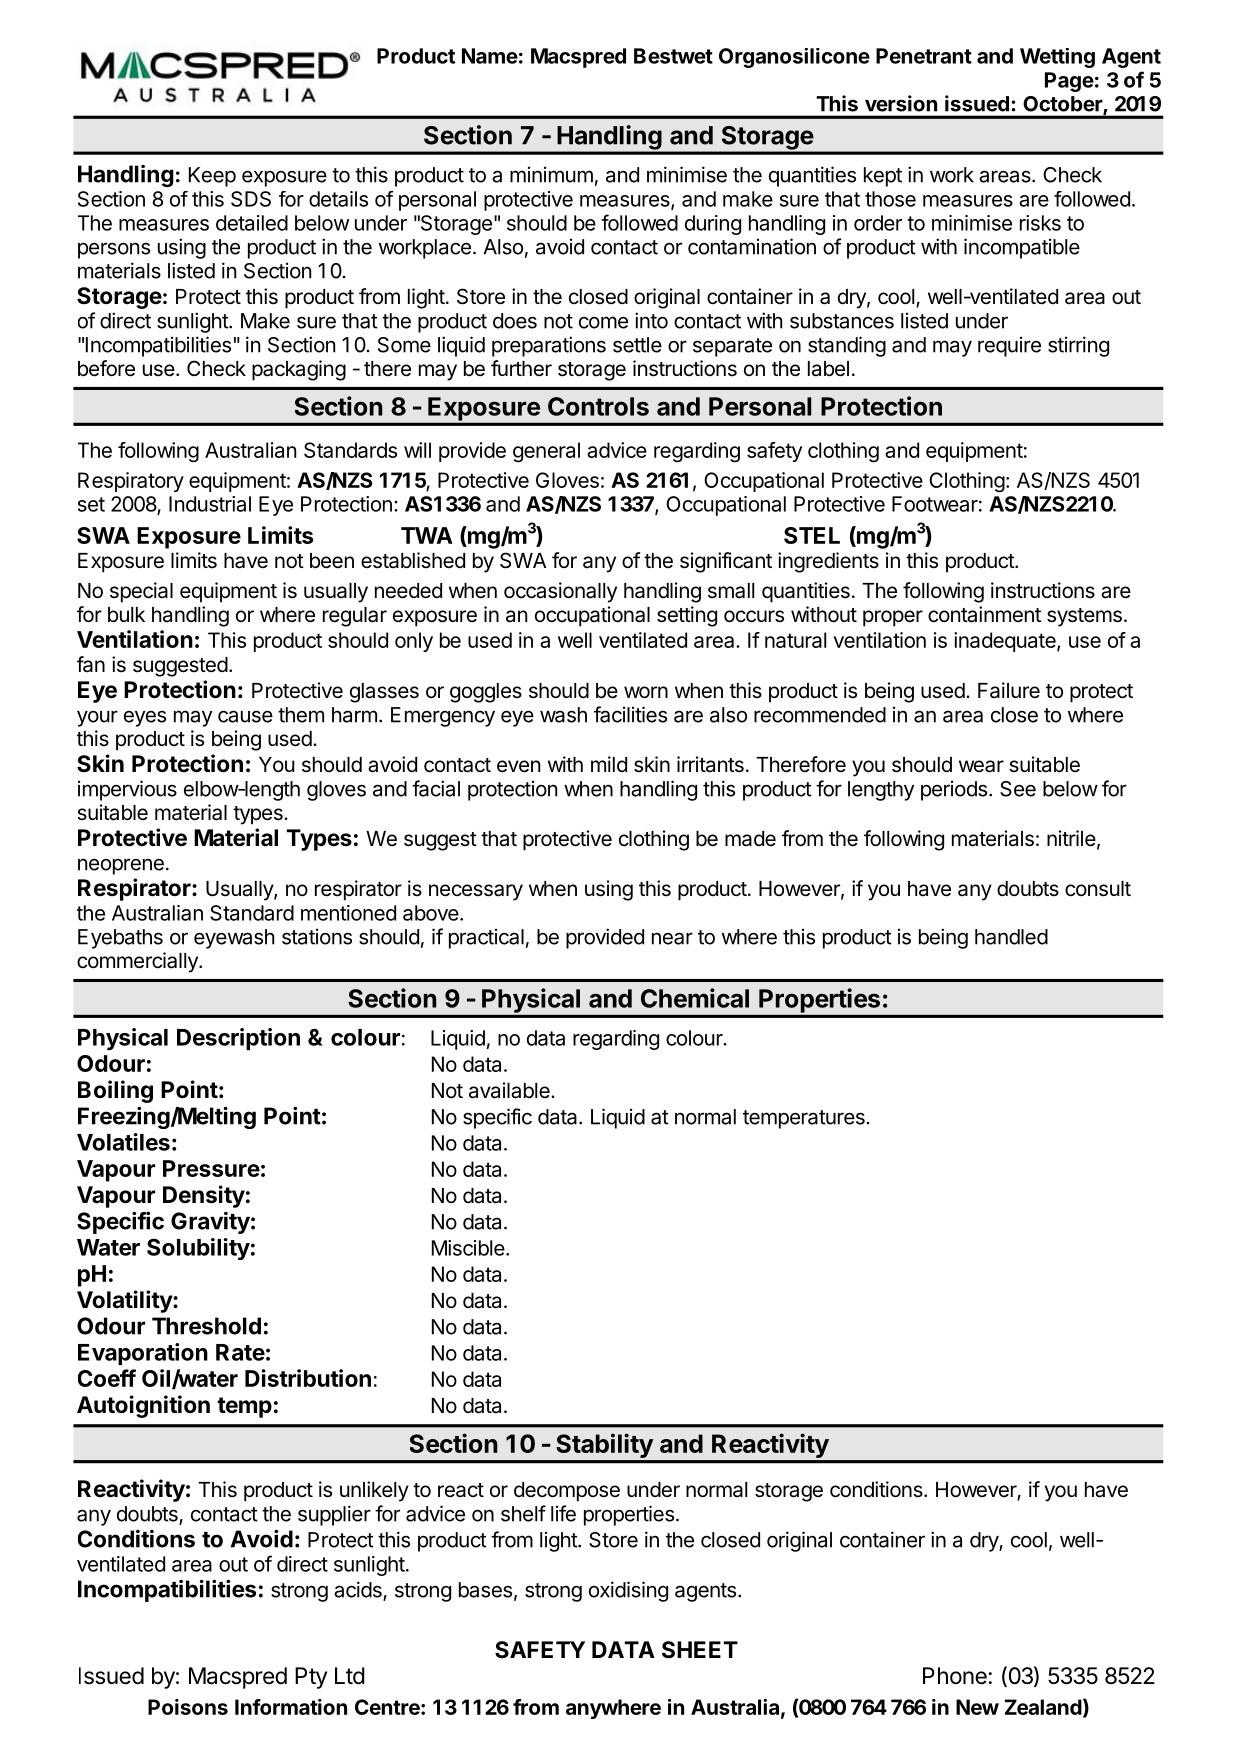 The image size is (1236, 1748). What do you see at coordinates (188, 1707) in the document?
I see `Poisons` at bounding box center [188, 1707].
